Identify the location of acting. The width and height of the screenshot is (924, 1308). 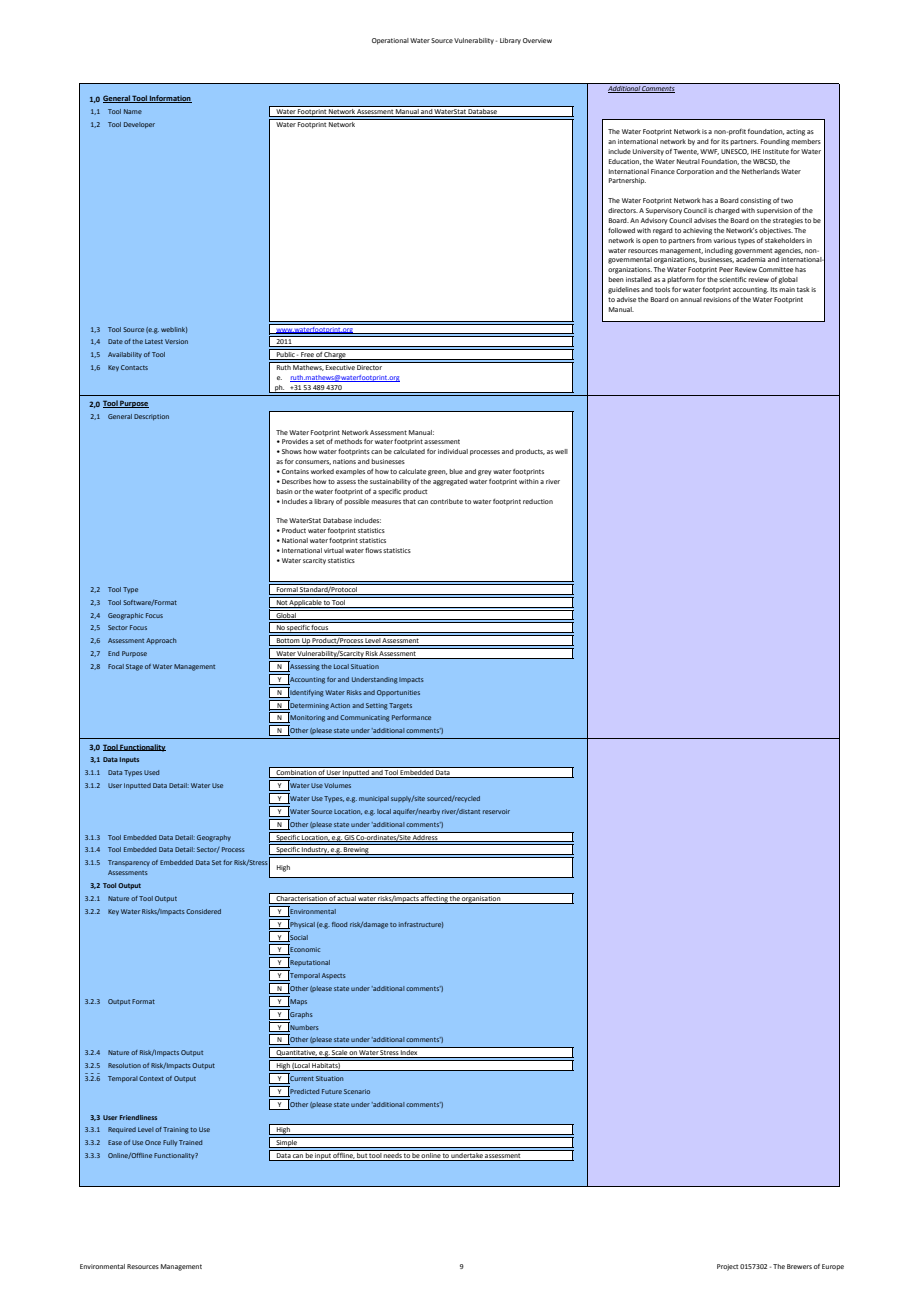
(795, 132).
